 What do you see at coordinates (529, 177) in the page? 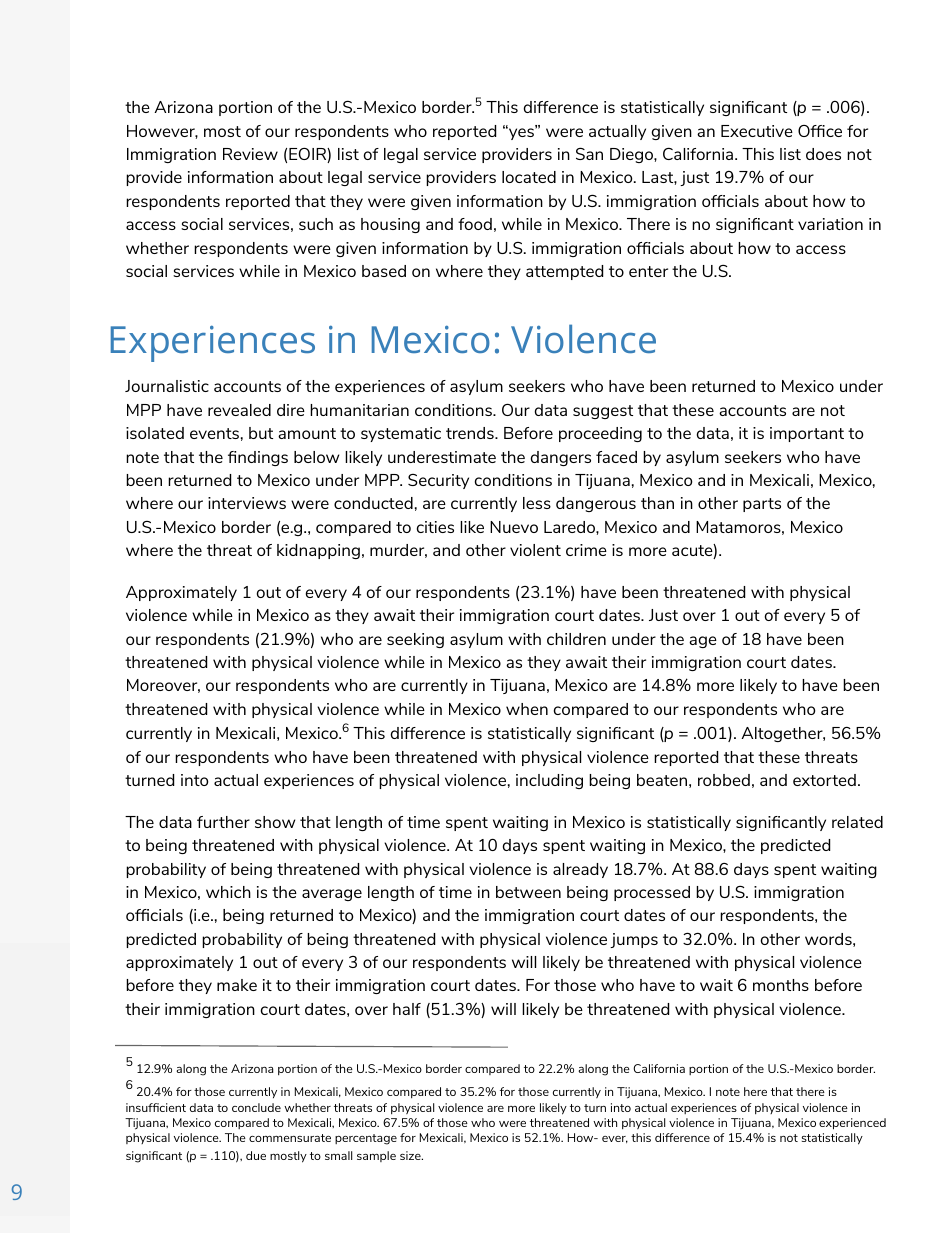
I see `located` at bounding box center [529, 177].
